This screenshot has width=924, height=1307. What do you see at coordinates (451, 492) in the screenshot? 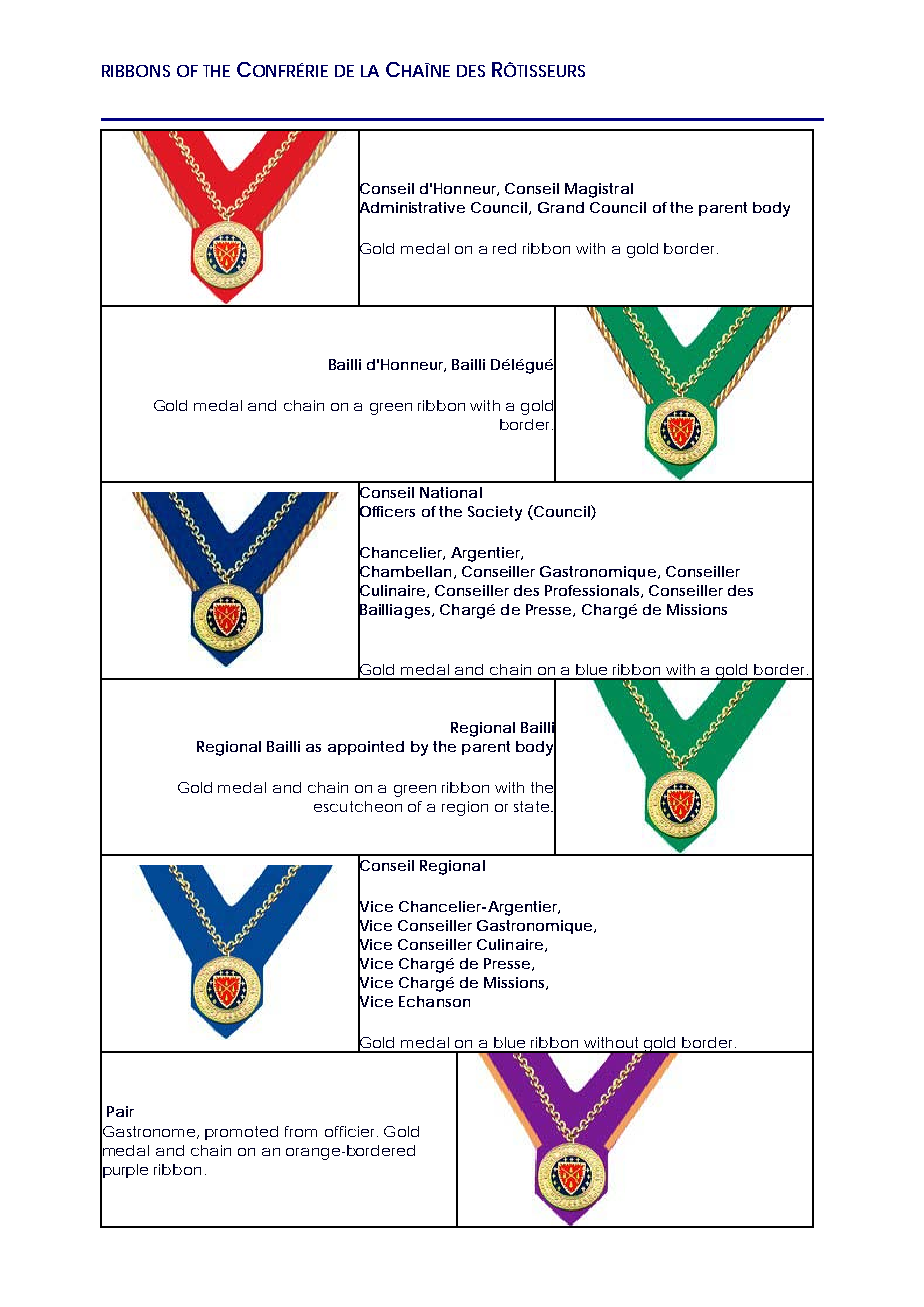
I see `National` at bounding box center [451, 492].
